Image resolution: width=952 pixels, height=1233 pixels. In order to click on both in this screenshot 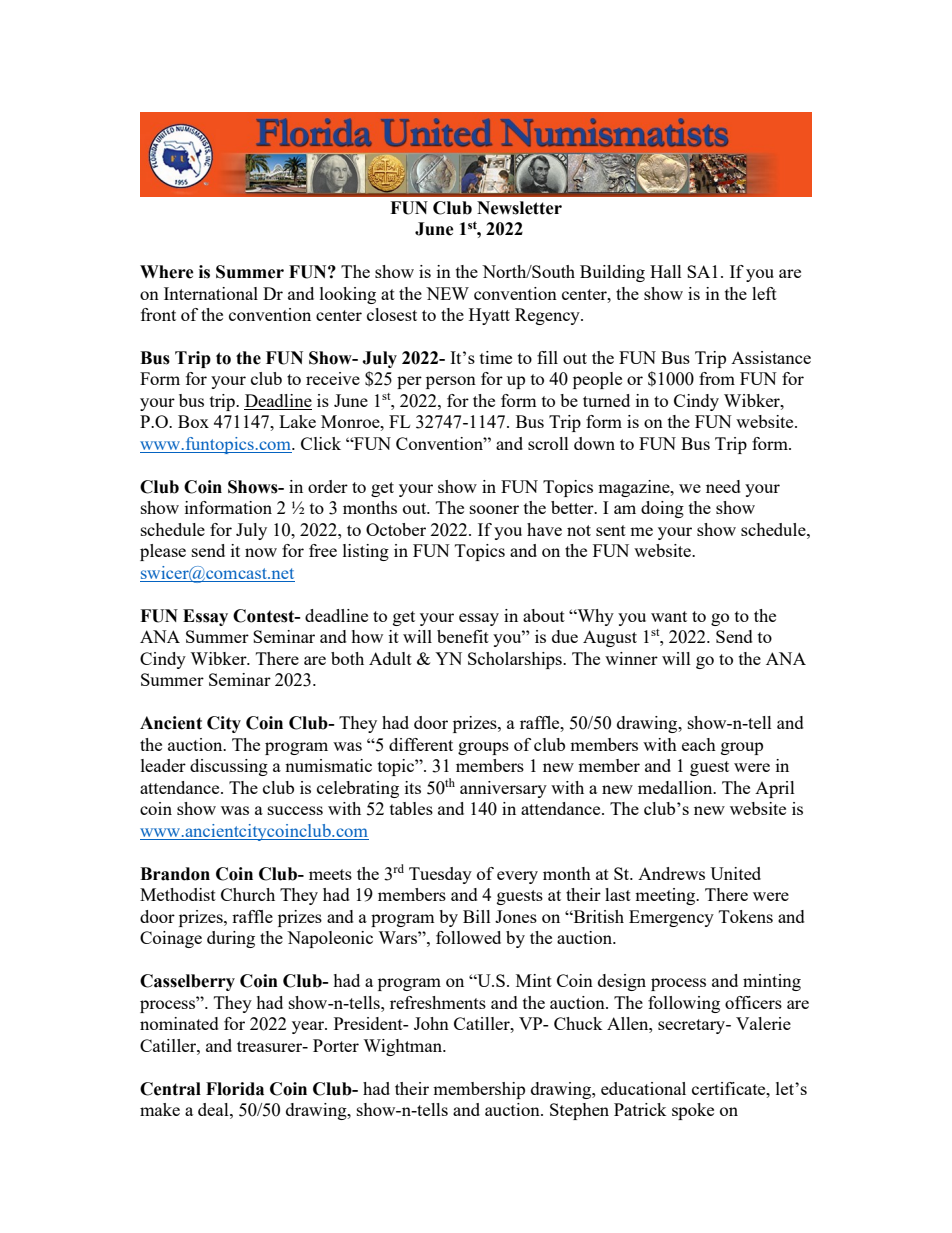, I will do `click(347, 658)`.
